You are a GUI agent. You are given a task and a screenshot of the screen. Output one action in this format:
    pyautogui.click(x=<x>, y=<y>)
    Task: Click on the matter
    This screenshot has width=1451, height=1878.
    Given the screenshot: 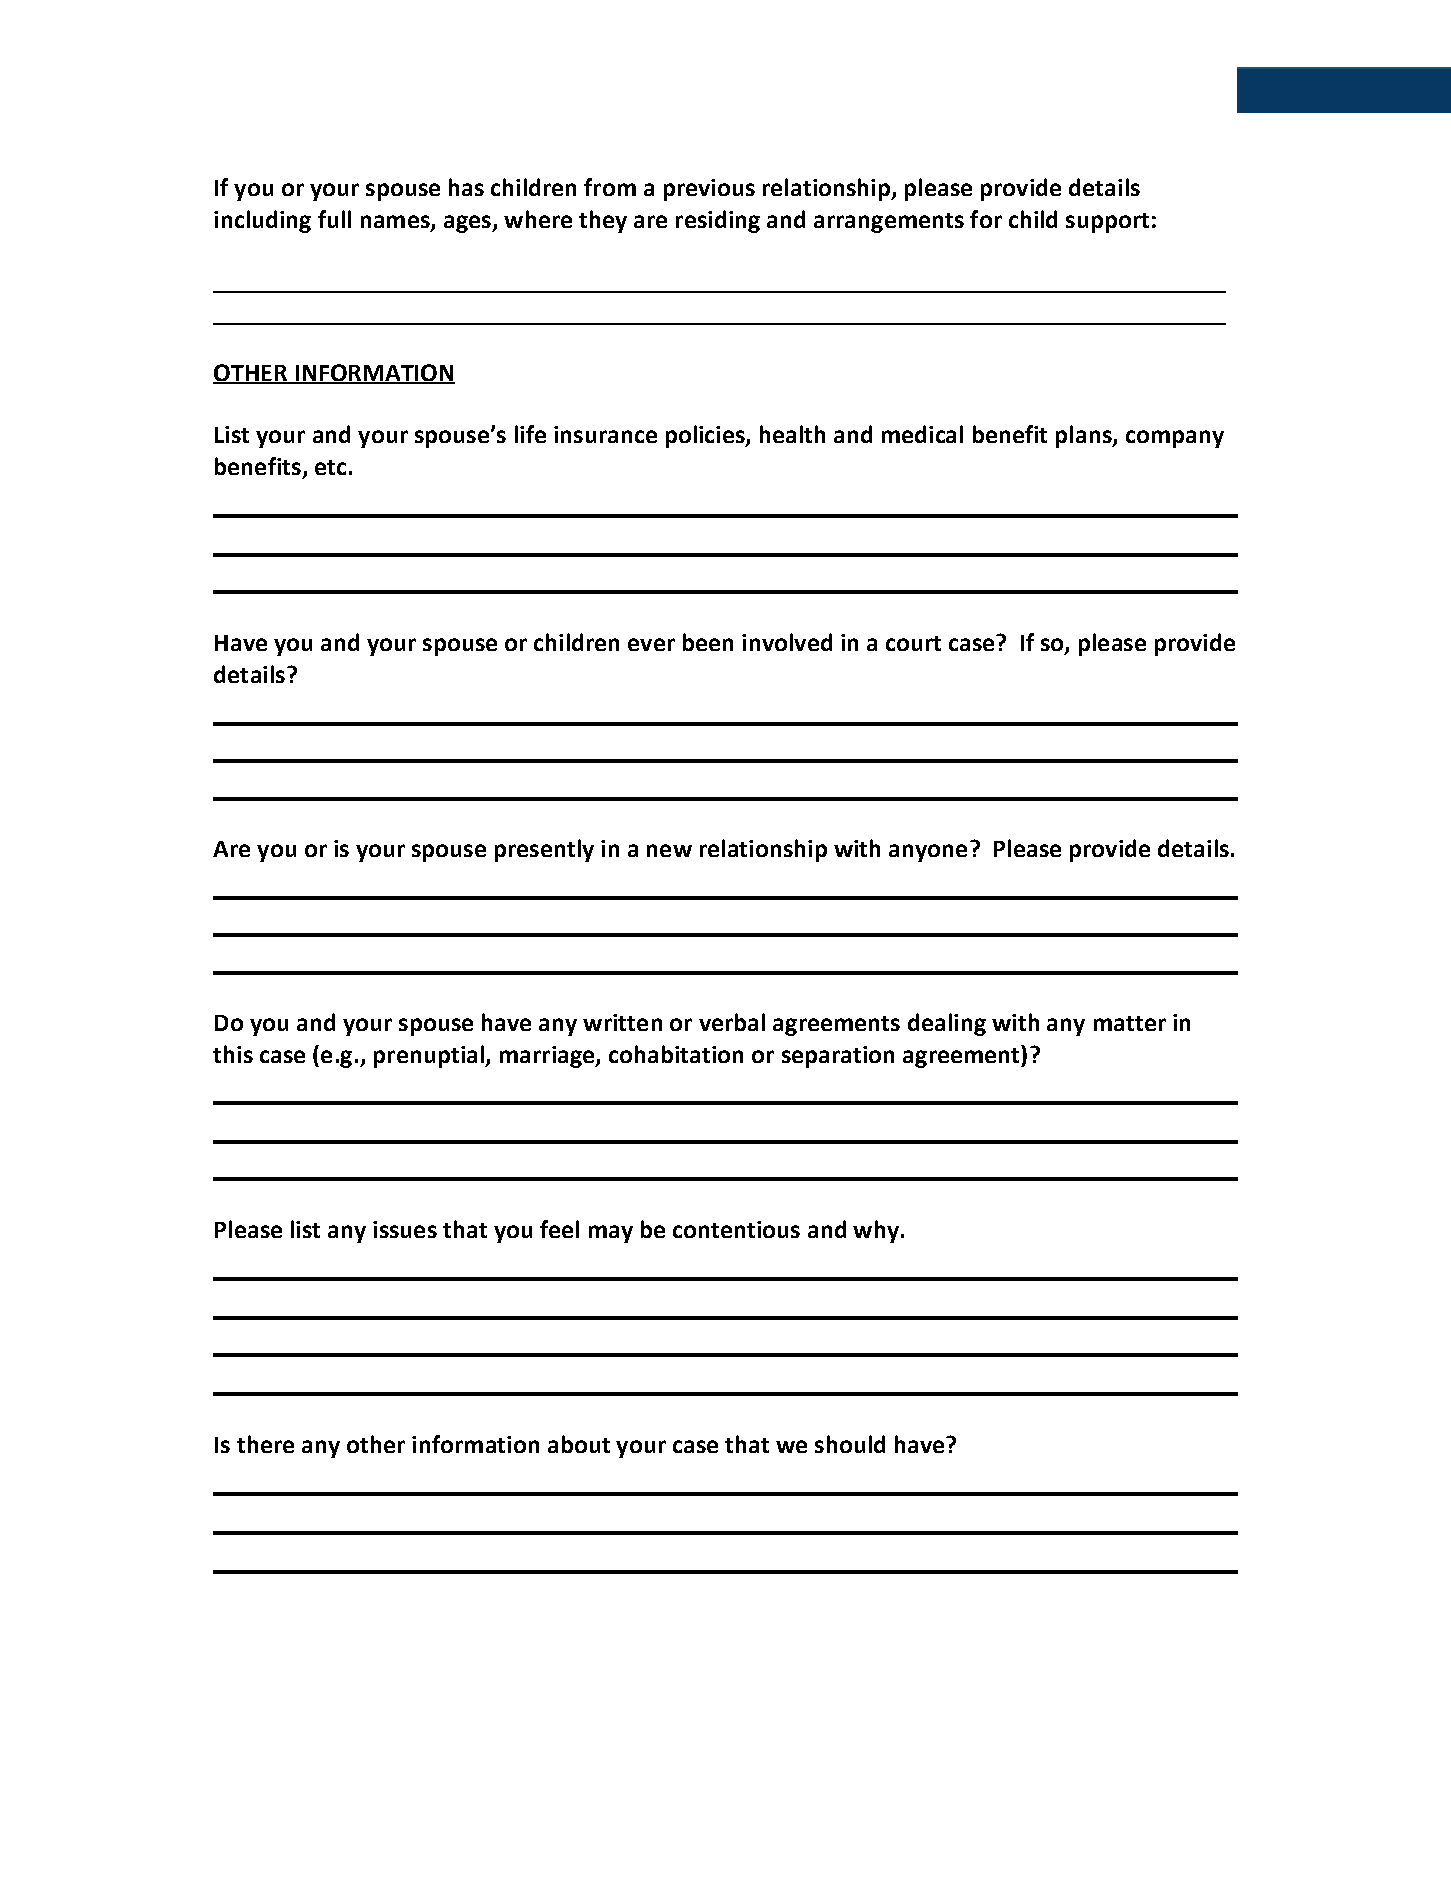 What is the action you would take?
    pyautogui.click(x=1130, y=1023)
